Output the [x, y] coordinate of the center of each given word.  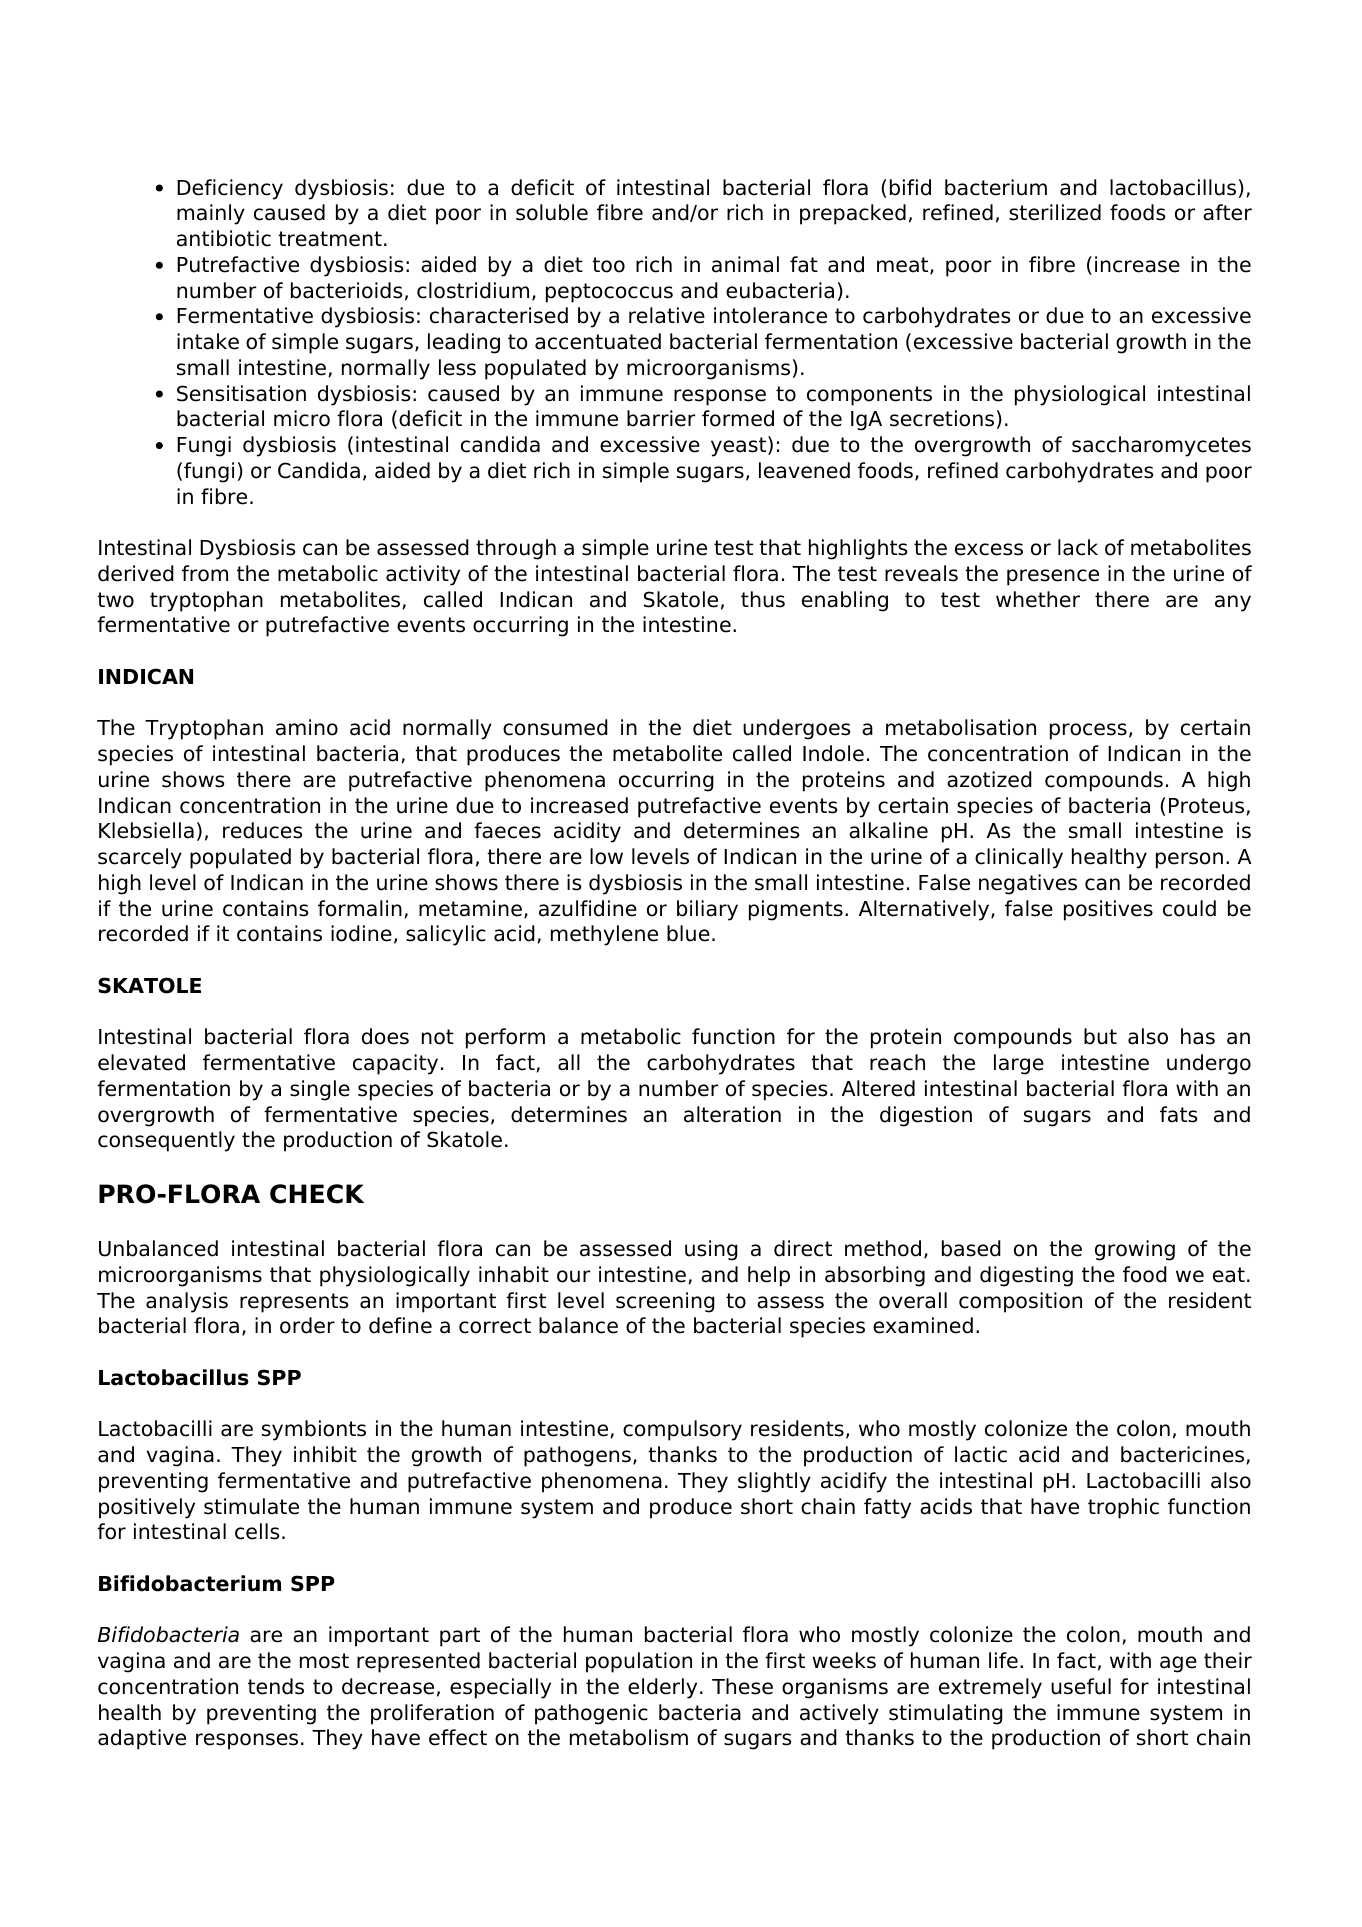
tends [276, 1686]
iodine [361, 933]
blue [688, 933]
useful [1081, 1686]
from [205, 573]
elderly [662, 1688]
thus [763, 599]
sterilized [1055, 212]
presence [1053, 577]
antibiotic [224, 238]
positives [1108, 910]
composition [1020, 1302]
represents [294, 1303]
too [608, 265]
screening [665, 1302]
